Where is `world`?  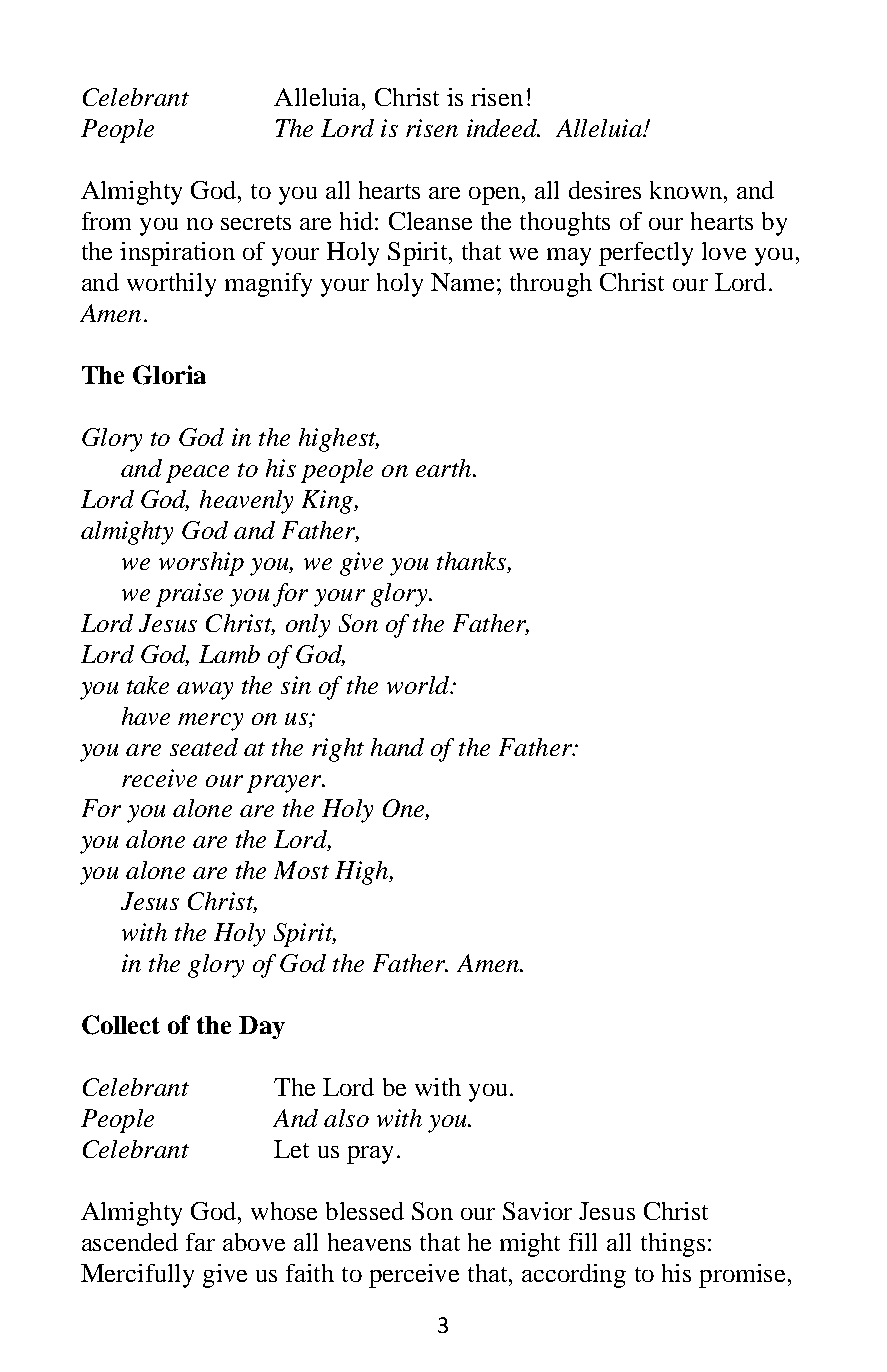
world is located at coordinates (419, 685).
